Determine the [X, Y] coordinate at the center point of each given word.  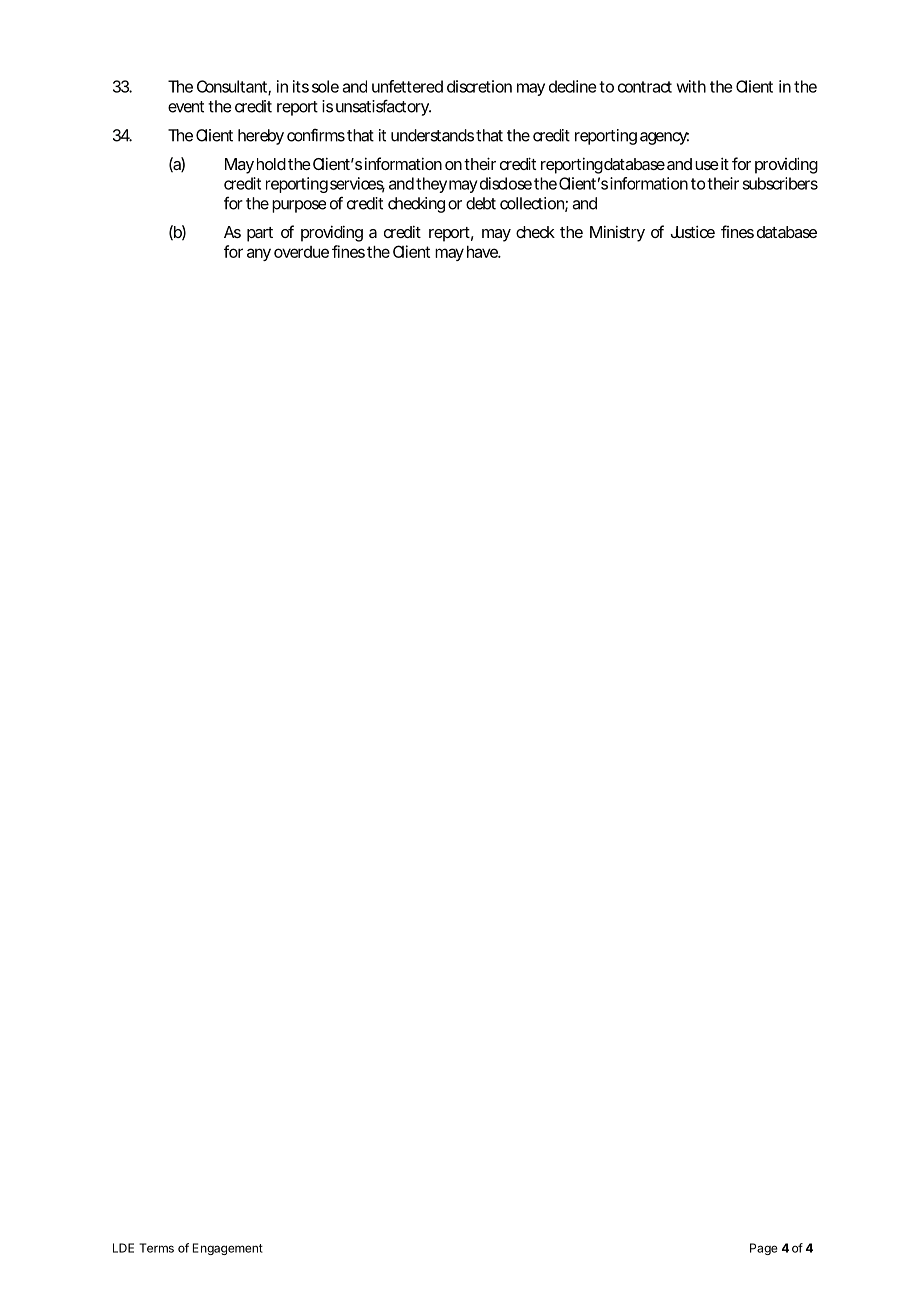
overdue [301, 252]
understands [432, 135]
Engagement [228, 1249]
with [691, 86]
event [186, 107]
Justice [693, 231]
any [259, 254]
